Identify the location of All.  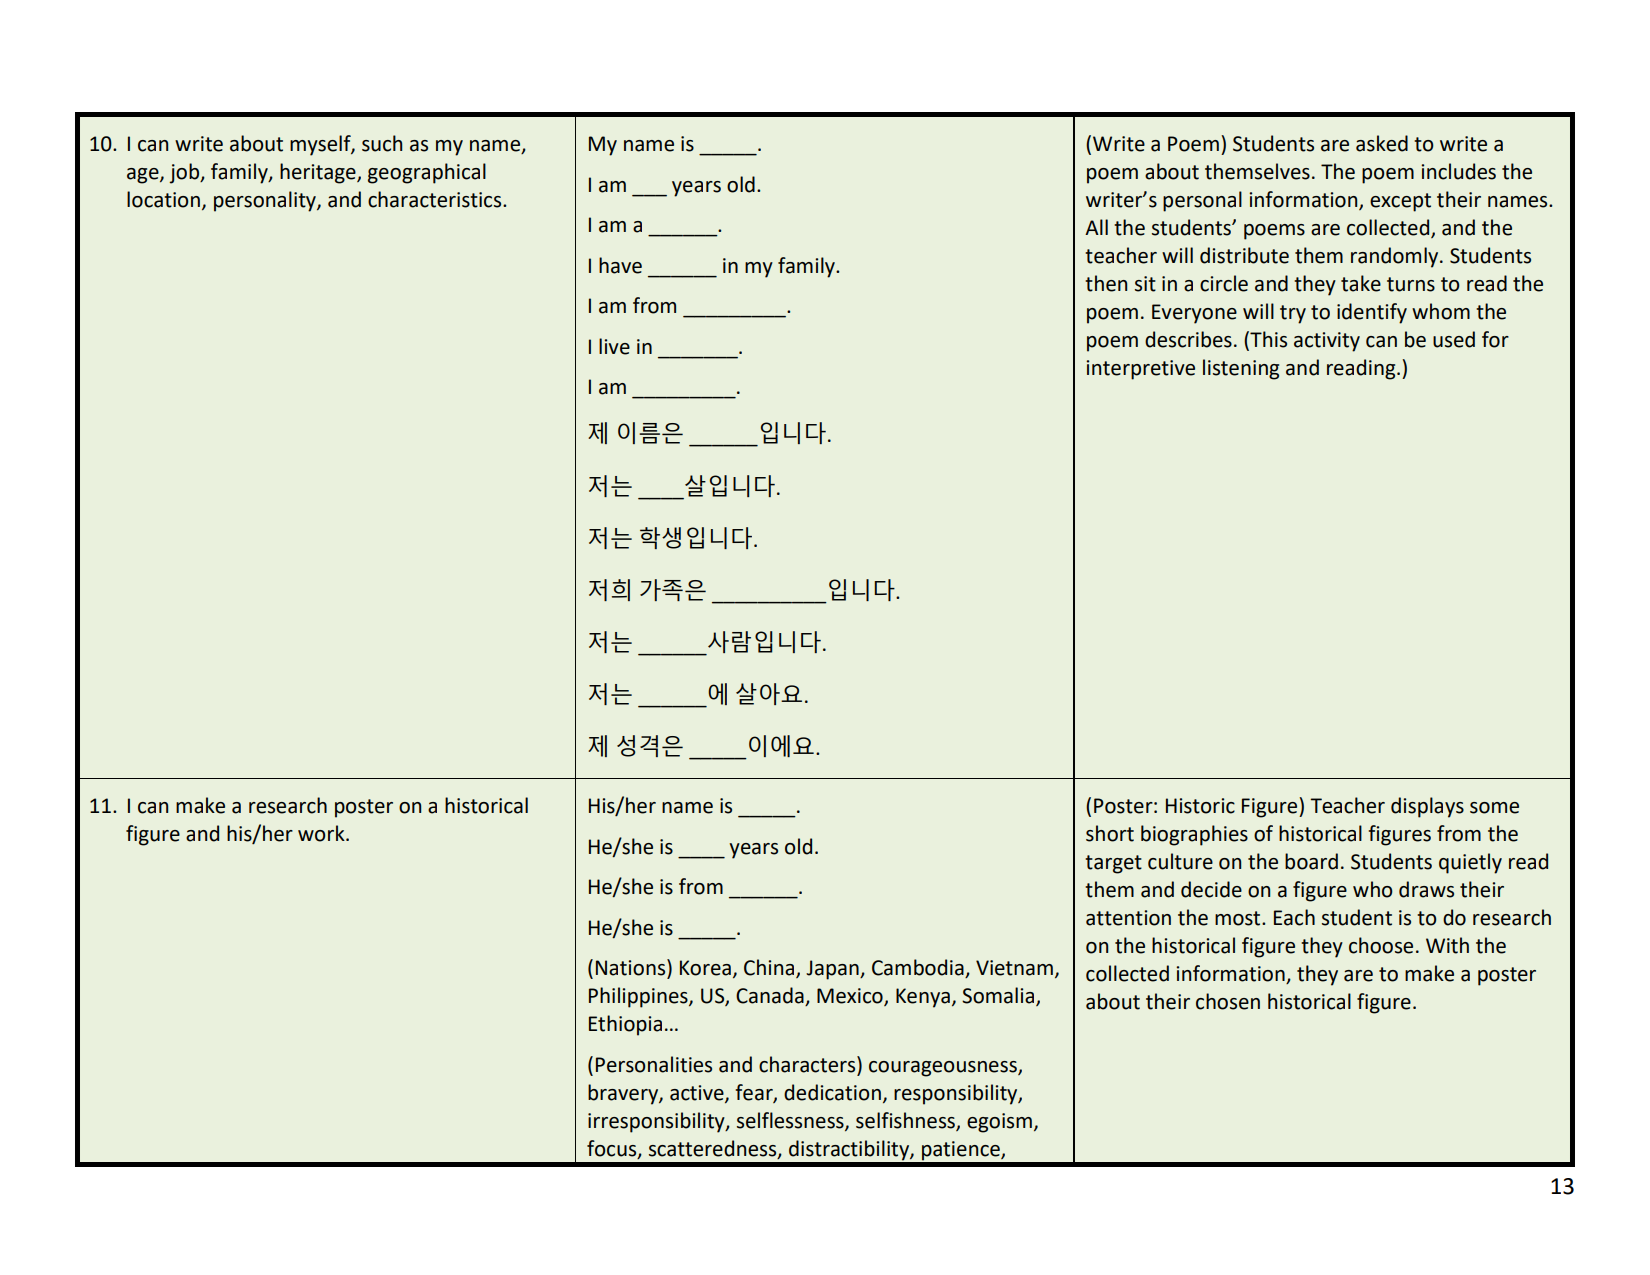
(1096, 227).
